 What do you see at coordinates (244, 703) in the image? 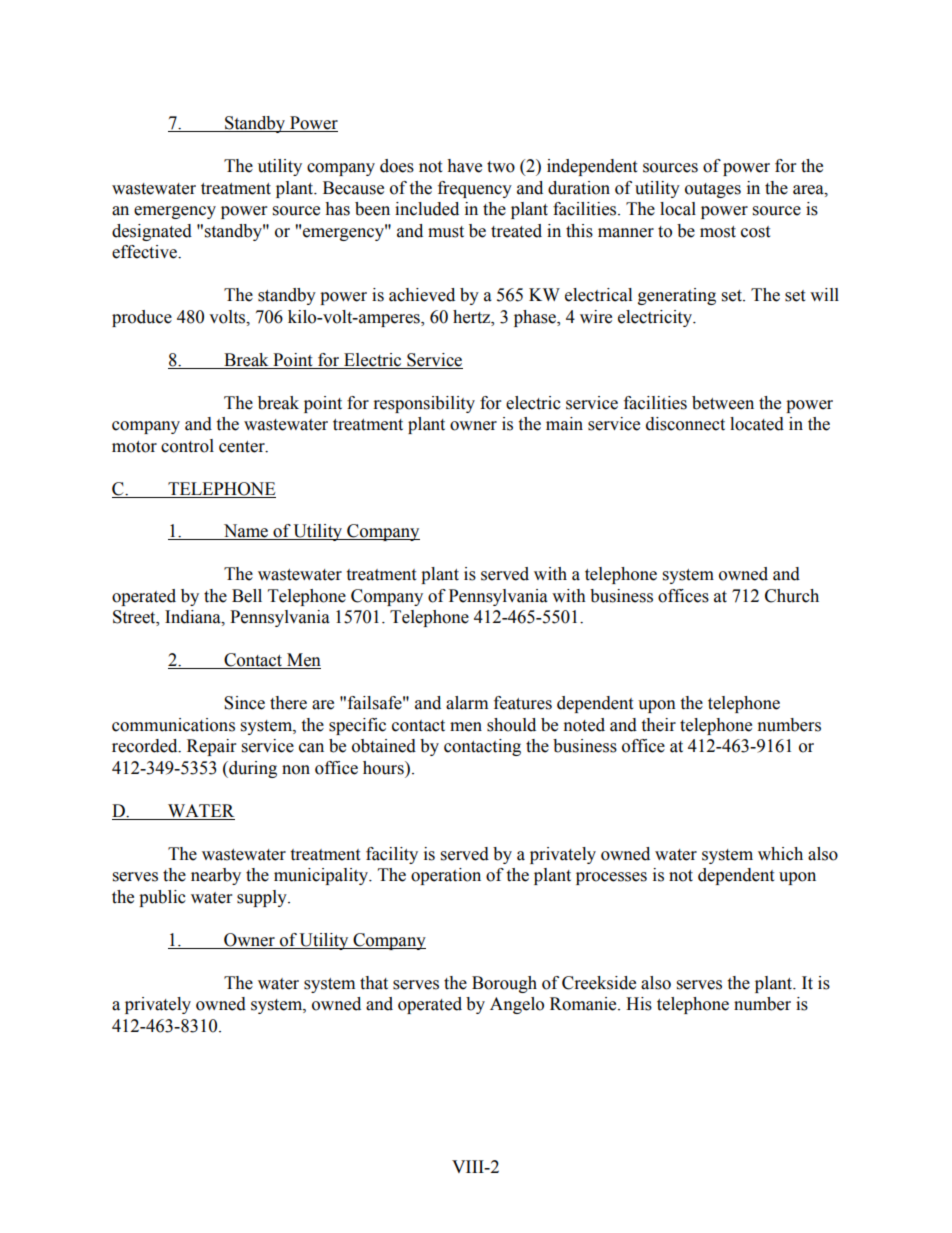
I see `Since` at bounding box center [244, 703].
